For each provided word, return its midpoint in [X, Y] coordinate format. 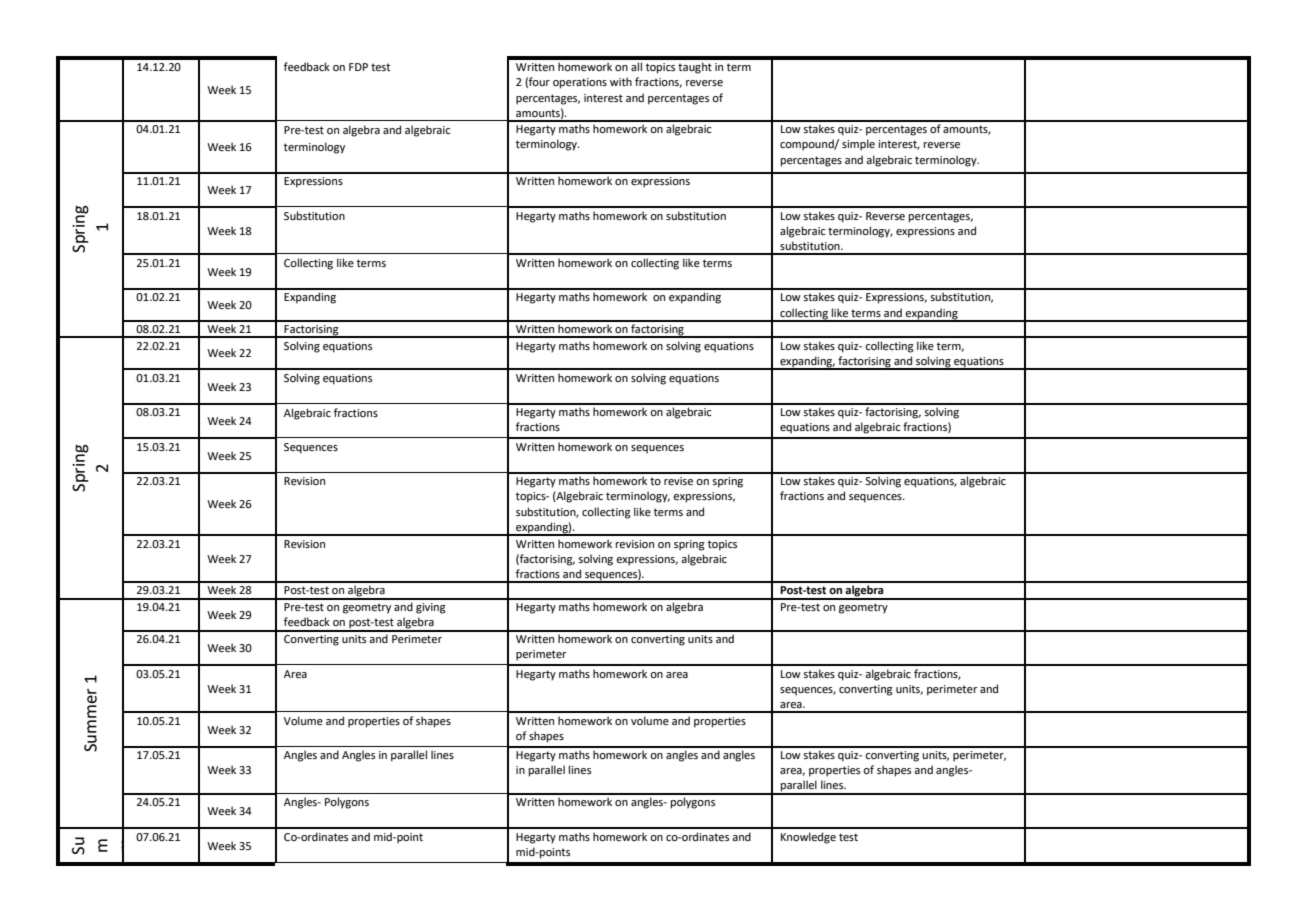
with [621, 81]
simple [858, 145]
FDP [358, 67]
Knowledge [808, 838]
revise [678, 481]
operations [580, 83]
